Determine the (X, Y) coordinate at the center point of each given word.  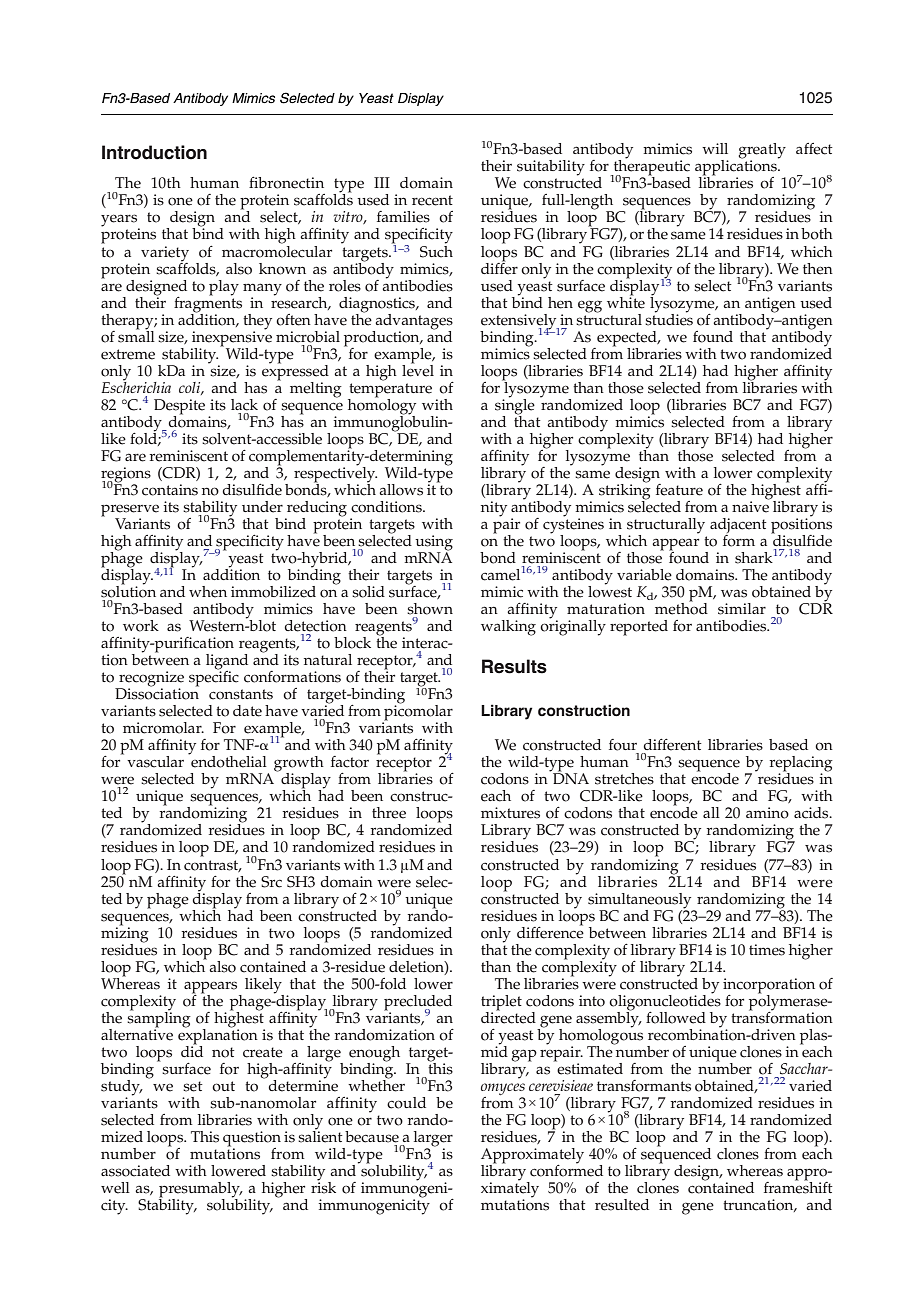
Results (514, 666)
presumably (200, 1191)
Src (271, 882)
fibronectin (286, 183)
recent (432, 200)
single (515, 406)
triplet (501, 1003)
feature (679, 490)
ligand (227, 663)
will (715, 148)
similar (742, 609)
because (372, 1137)
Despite (179, 408)
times (767, 950)
